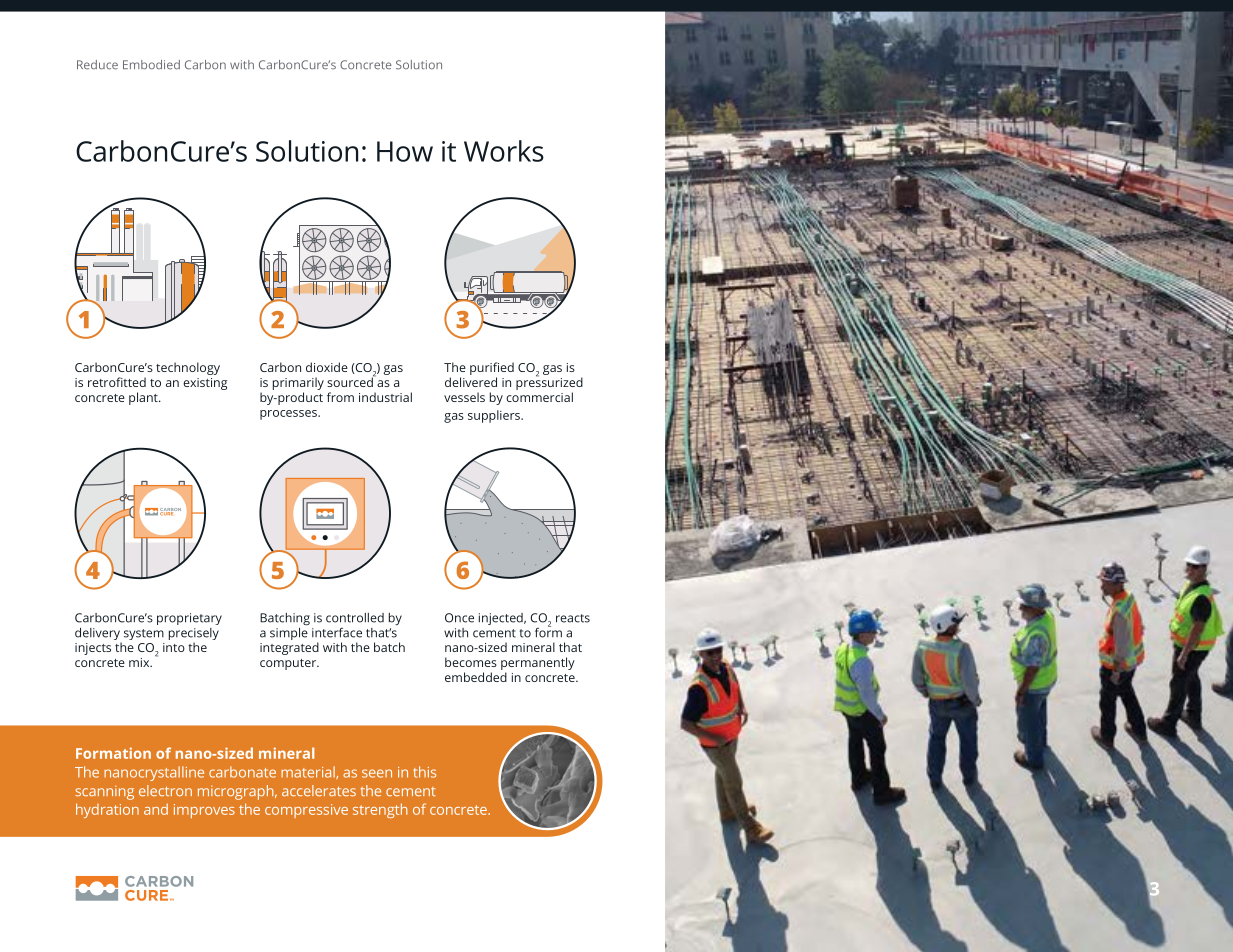 The width and height of the screenshot is (1233, 952). Describe the element at coordinates (492, 368) in the screenshot. I see `purified` at that location.
